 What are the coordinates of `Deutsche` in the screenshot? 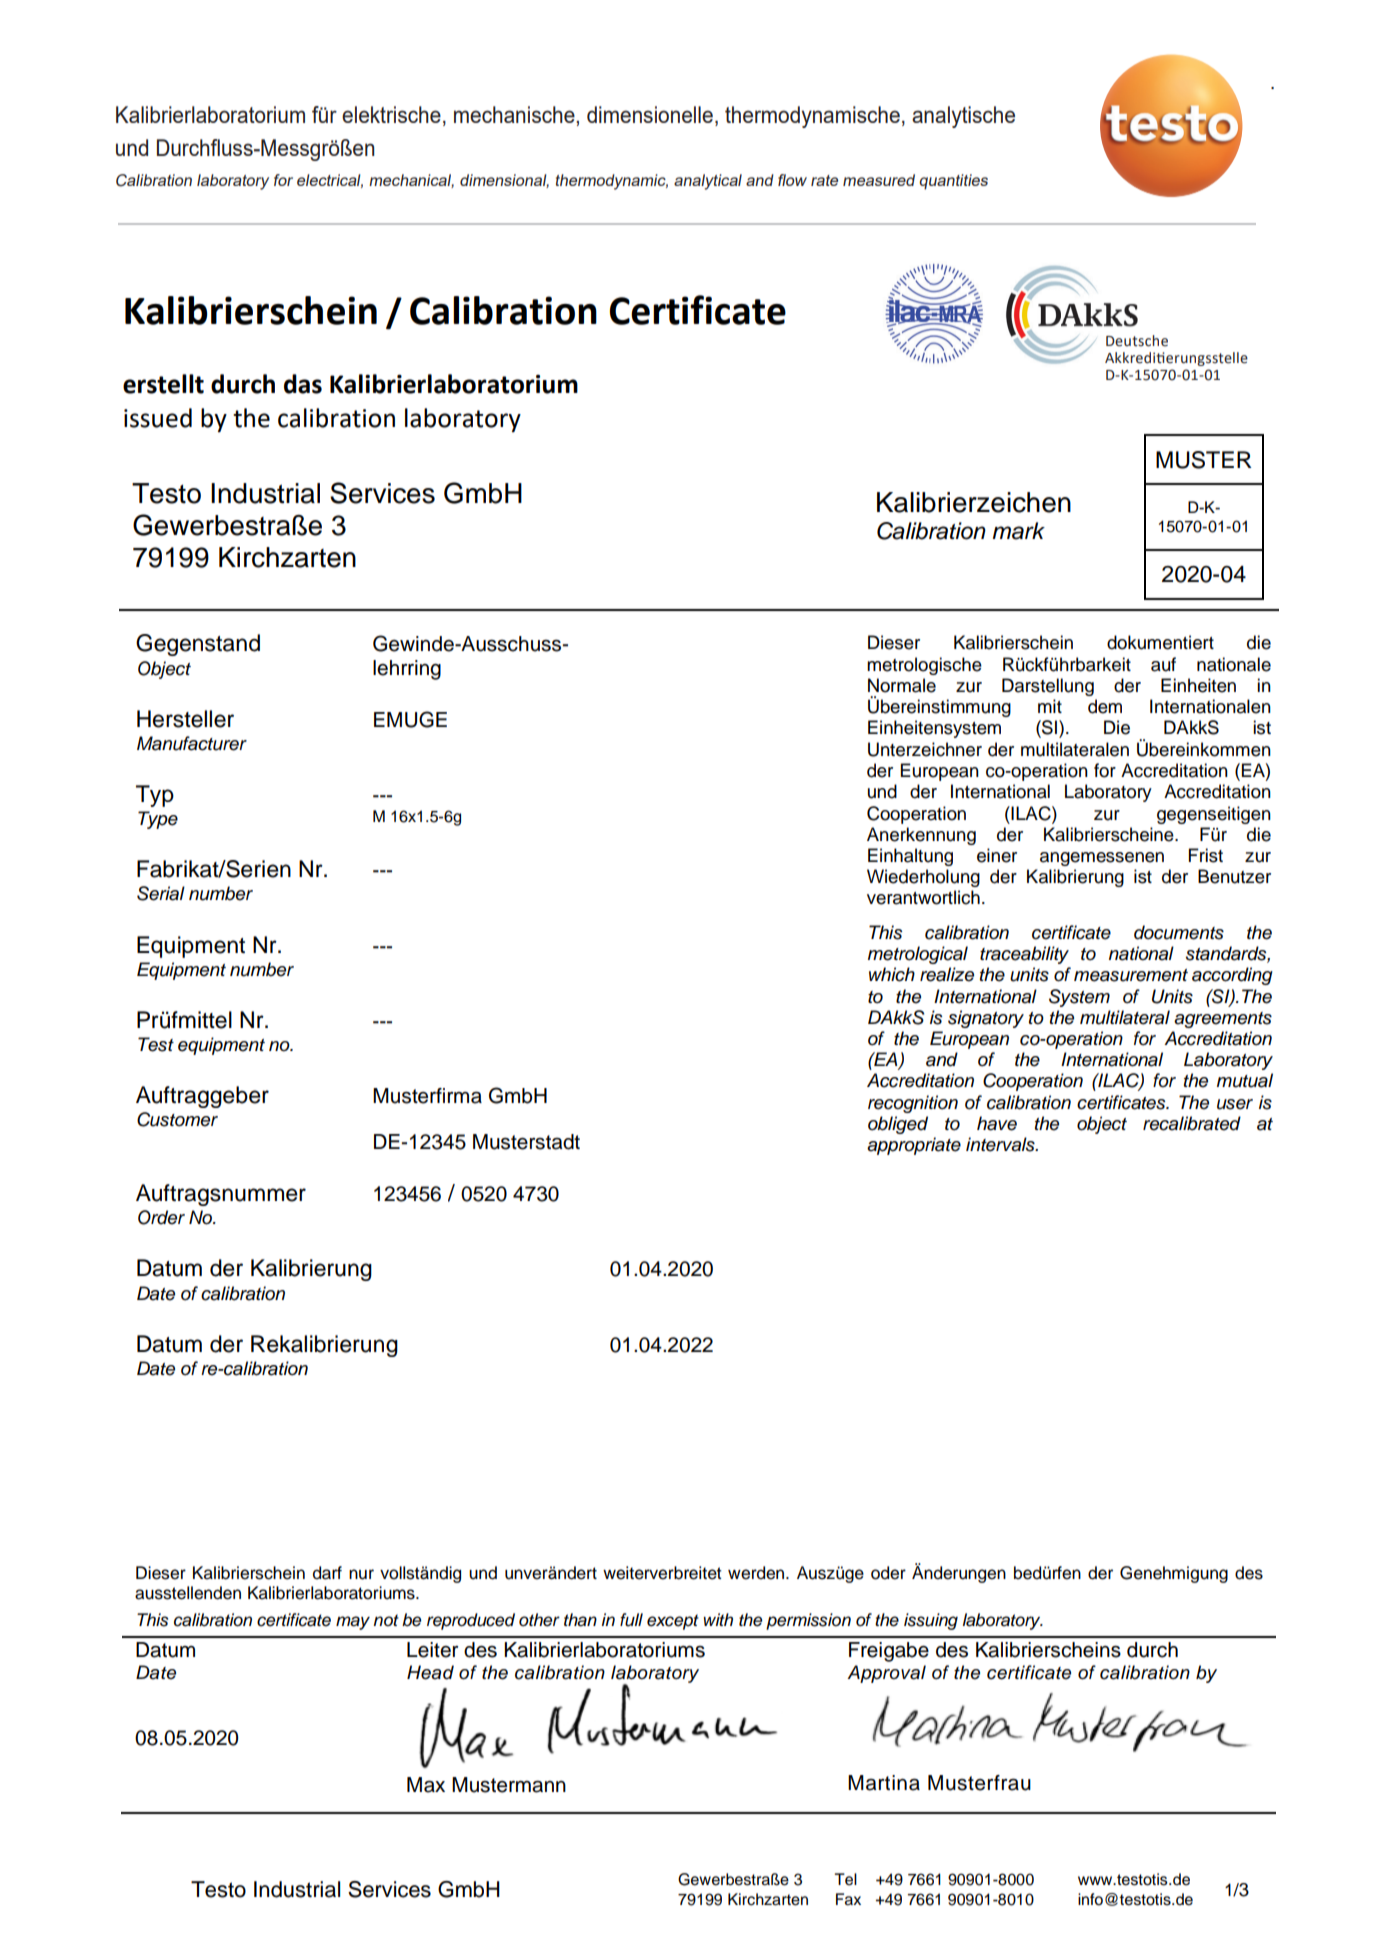 It's located at (1137, 341).
